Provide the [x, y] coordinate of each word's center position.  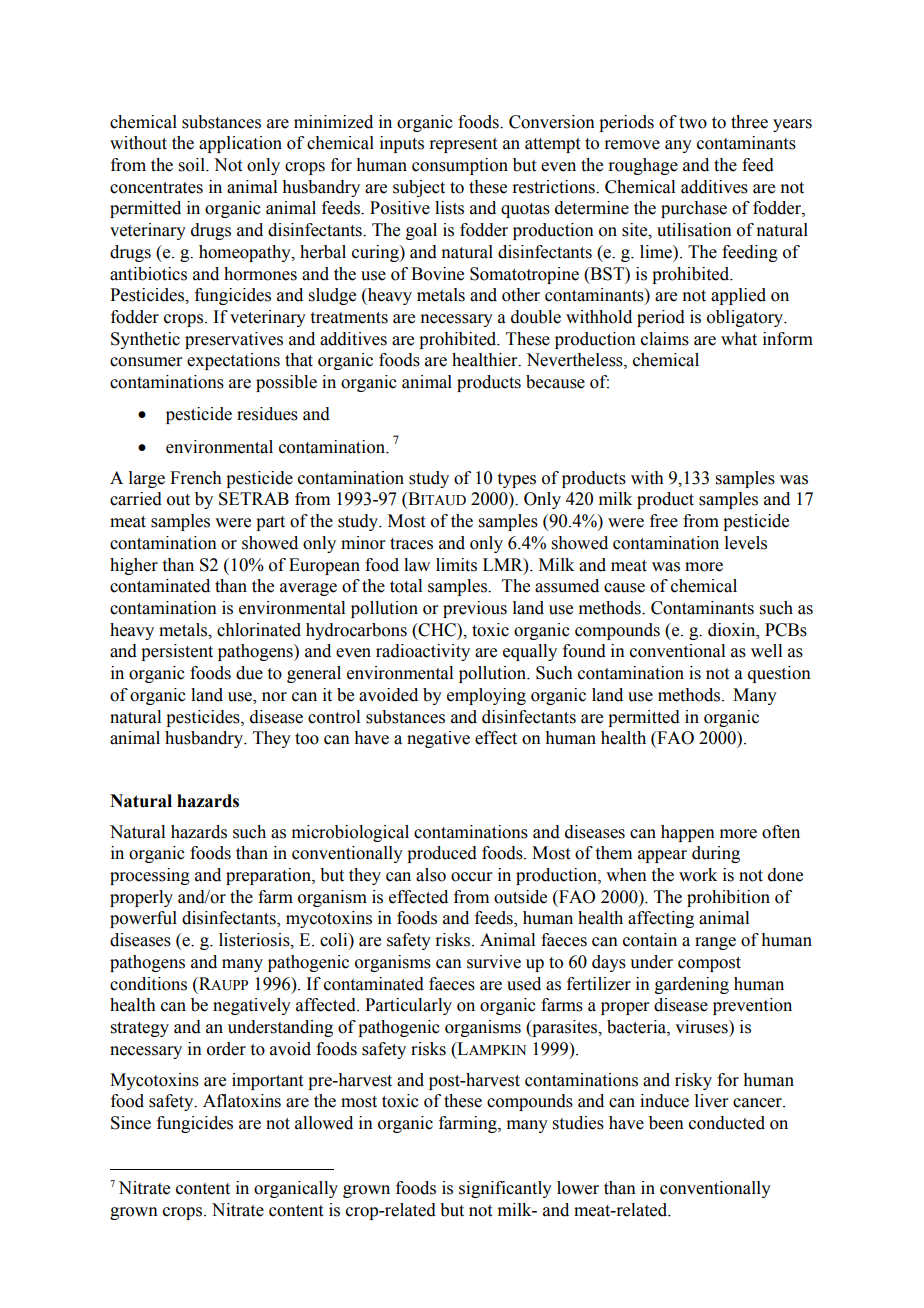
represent [463, 145]
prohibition [728, 898]
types [517, 480]
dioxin [733, 630]
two [693, 123]
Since [131, 1123]
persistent [177, 652]
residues [267, 414]
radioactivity [423, 652]
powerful [143, 919]
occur [472, 877]
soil [193, 165]
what [739, 339]
